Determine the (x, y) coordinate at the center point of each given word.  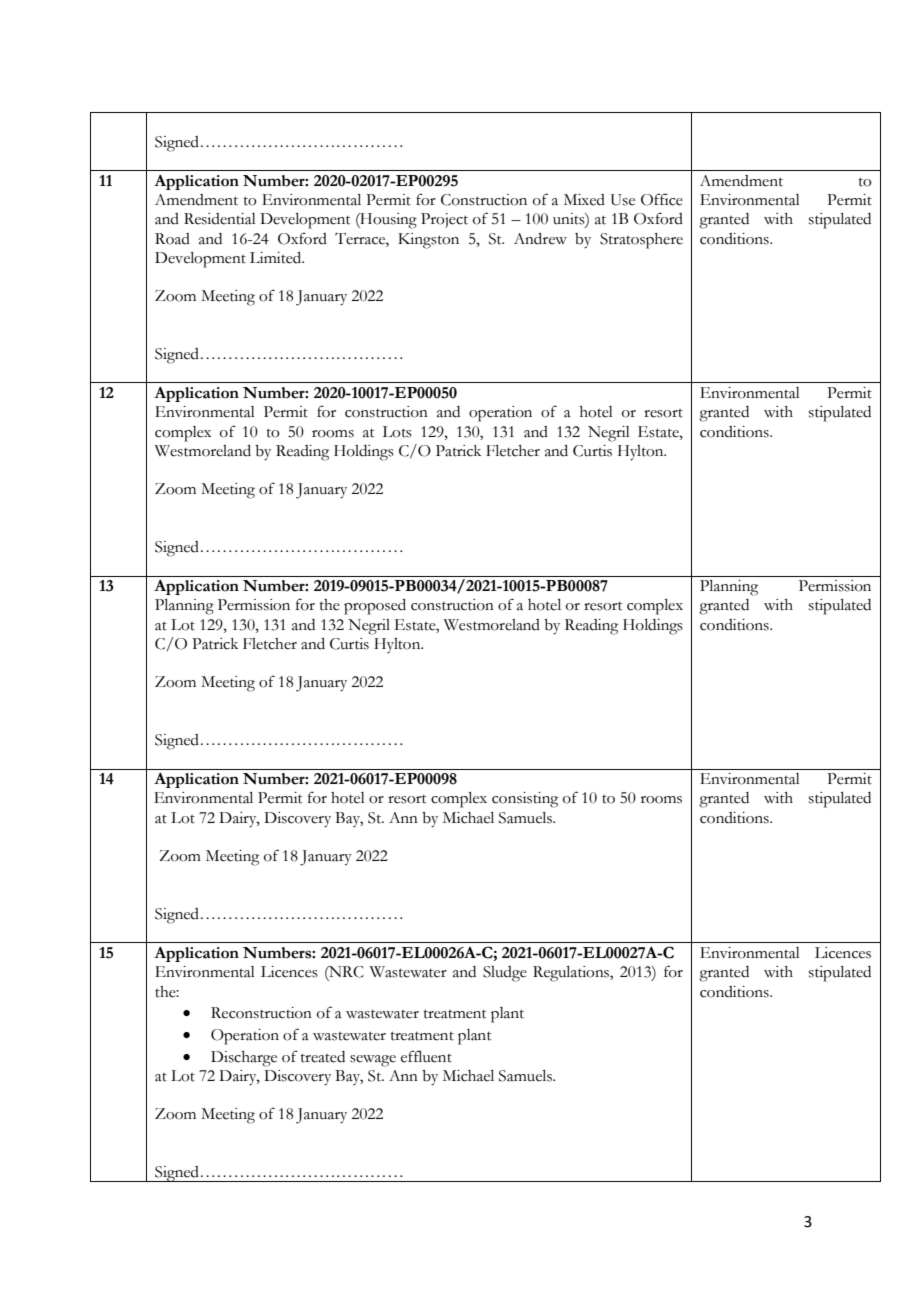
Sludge (505, 974)
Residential (220, 219)
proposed (375, 607)
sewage (373, 1061)
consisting (525, 800)
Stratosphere (641, 241)
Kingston (428, 241)
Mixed (584, 200)
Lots (397, 432)
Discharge (244, 1059)
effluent (426, 1056)
